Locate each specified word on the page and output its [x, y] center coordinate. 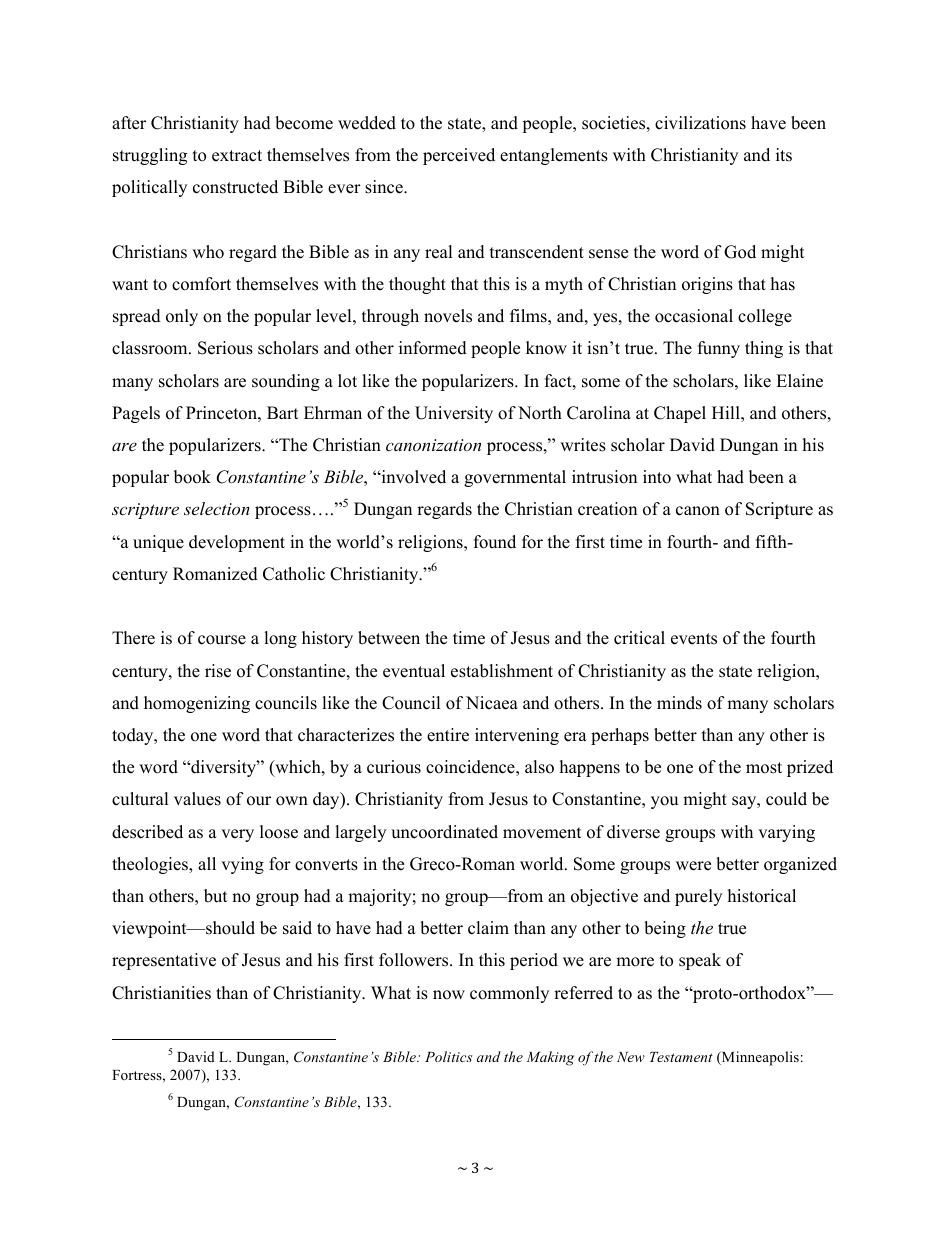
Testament [681, 1057]
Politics [448, 1056]
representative [164, 961]
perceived [459, 156]
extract [237, 156]
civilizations [700, 123]
